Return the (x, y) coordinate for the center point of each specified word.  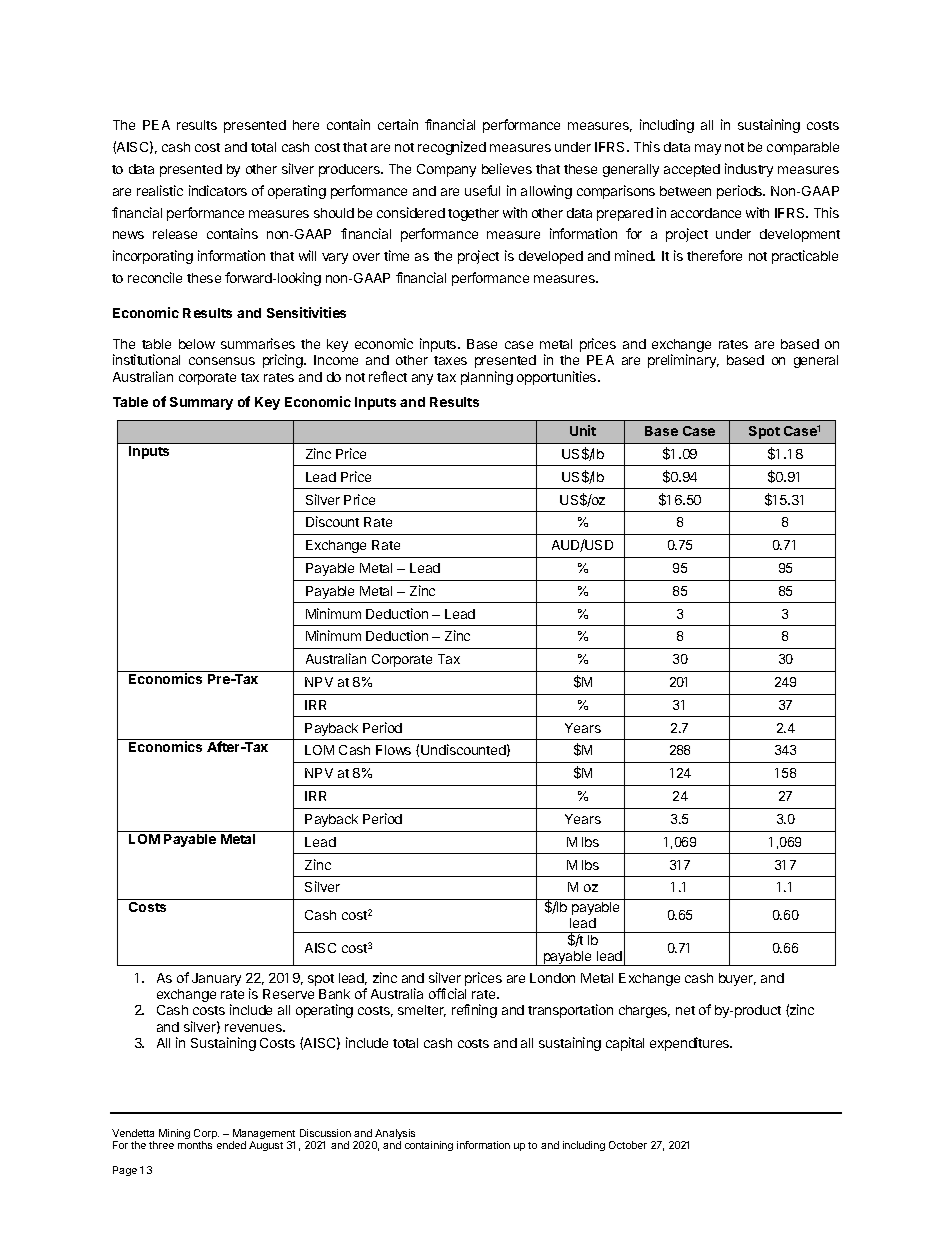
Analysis (394, 1135)
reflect (388, 376)
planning (487, 378)
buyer (737, 979)
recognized (452, 148)
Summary (201, 403)
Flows (393, 750)
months (195, 1145)
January (216, 979)
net (685, 1010)
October (628, 1145)
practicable (805, 257)
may (708, 149)
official (447, 993)
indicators (218, 190)
